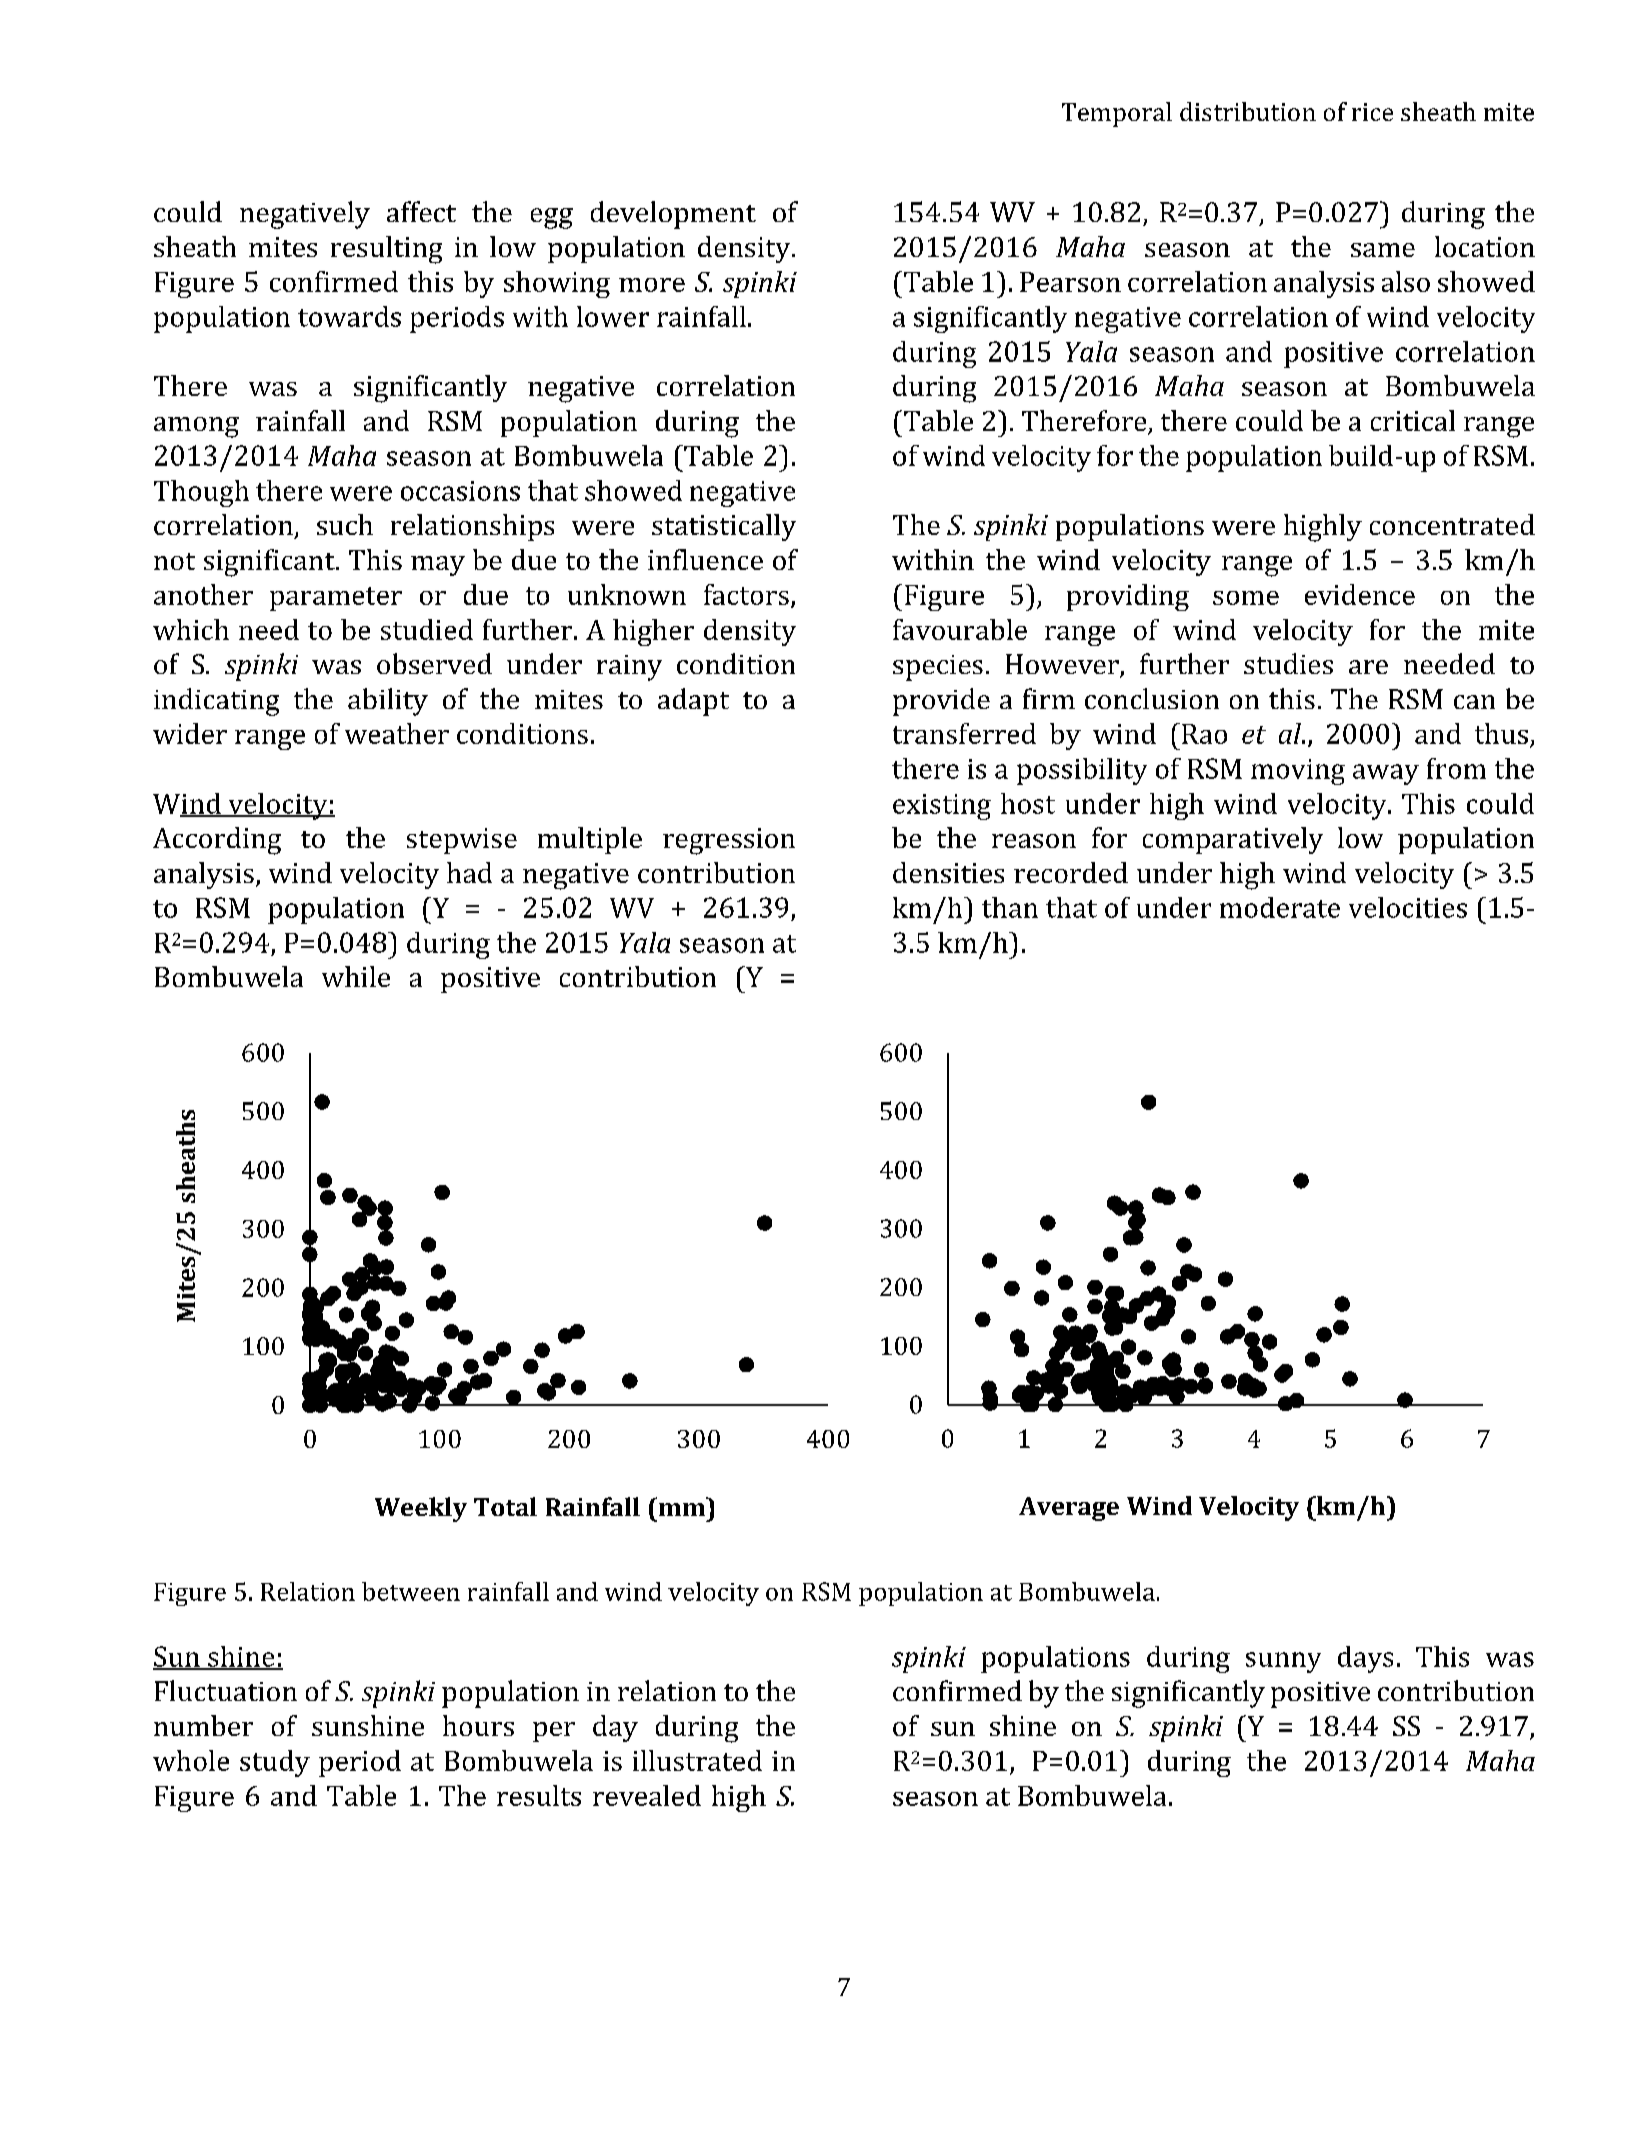 Image resolution: width=1650 pixels, height=2135 pixels. What do you see at coordinates (1365, 1659) in the image?
I see `days` at bounding box center [1365, 1659].
